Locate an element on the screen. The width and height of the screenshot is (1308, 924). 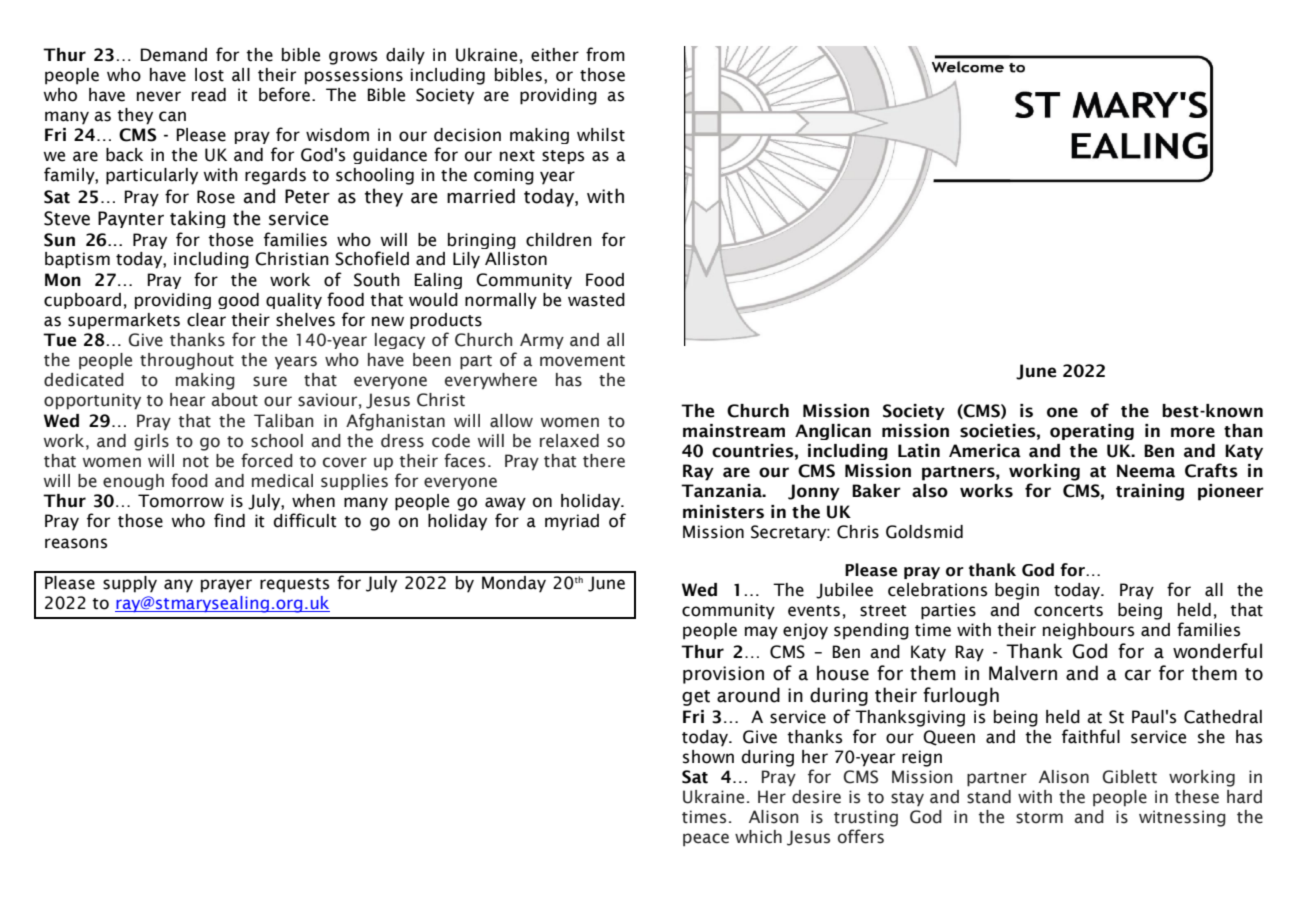
lost is located at coordinates (209, 75).
